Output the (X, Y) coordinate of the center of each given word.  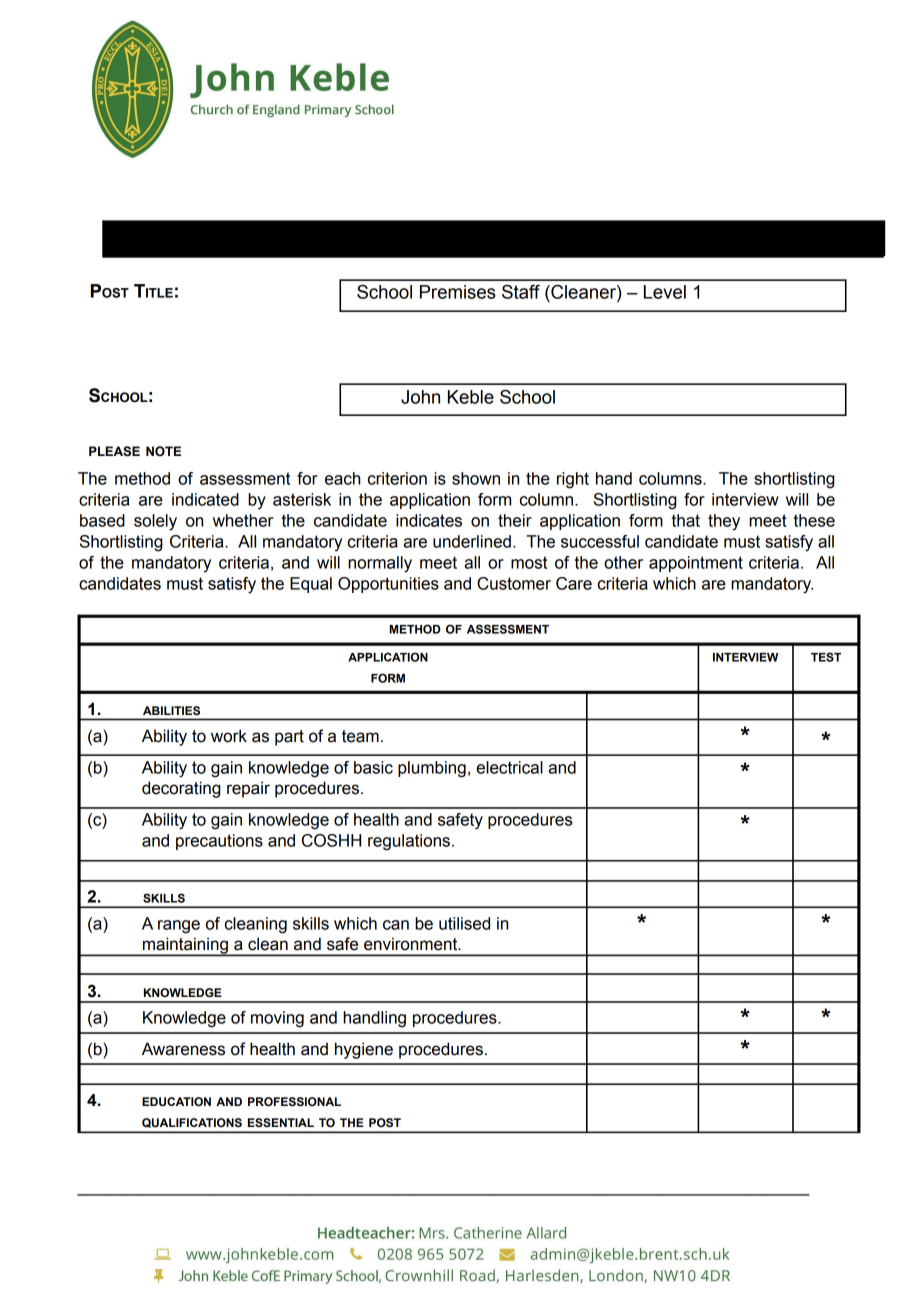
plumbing (432, 769)
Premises (458, 292)
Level (665, 292)
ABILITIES (171, 710)
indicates (429, 520)
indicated (205, 499)
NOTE (163, 451)
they (724, 522)
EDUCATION (176, 1102)
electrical (509, 767)
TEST (826, 657)
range (179, 927)
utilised (464, 923)
